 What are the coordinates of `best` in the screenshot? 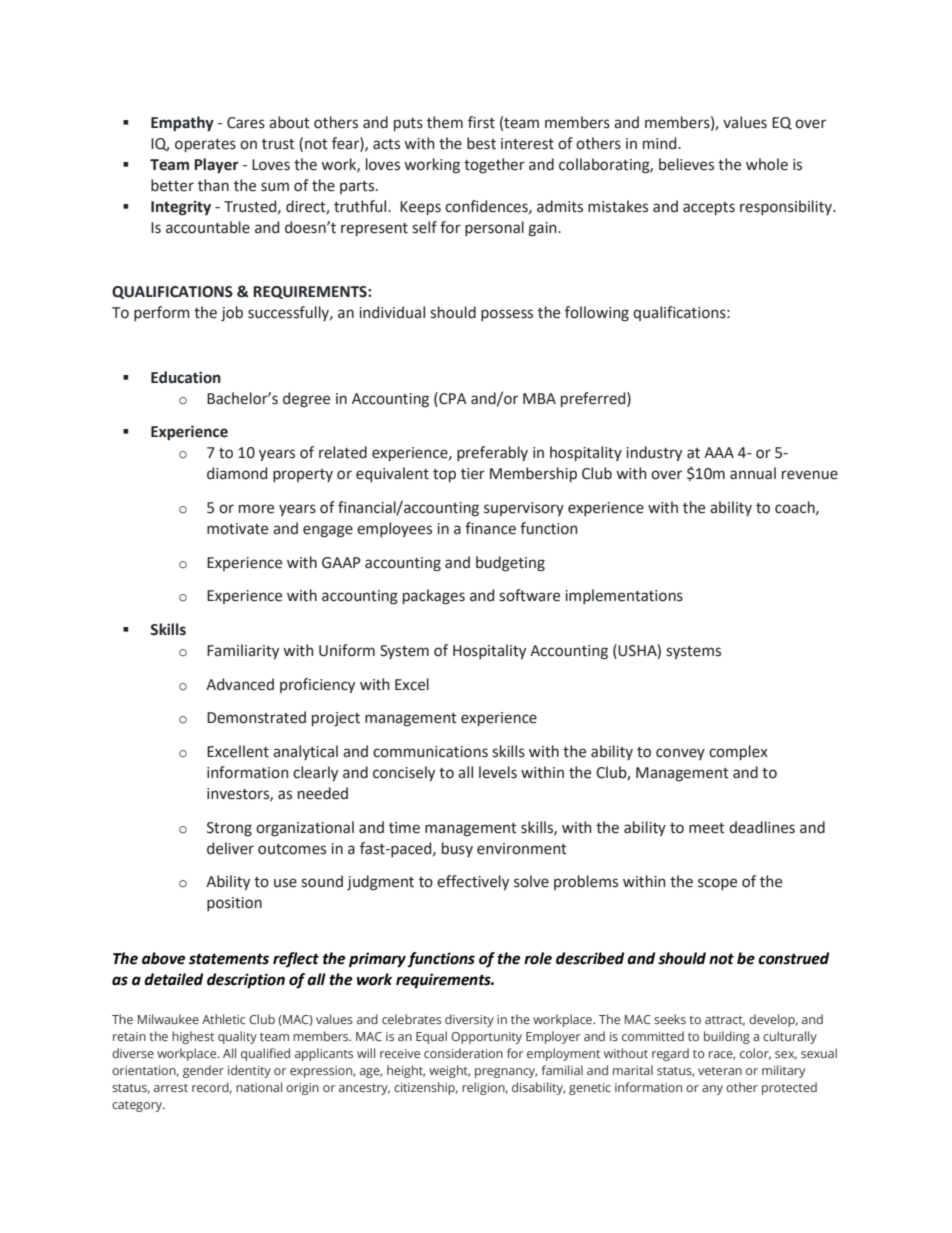 It's located at (481, 143).
